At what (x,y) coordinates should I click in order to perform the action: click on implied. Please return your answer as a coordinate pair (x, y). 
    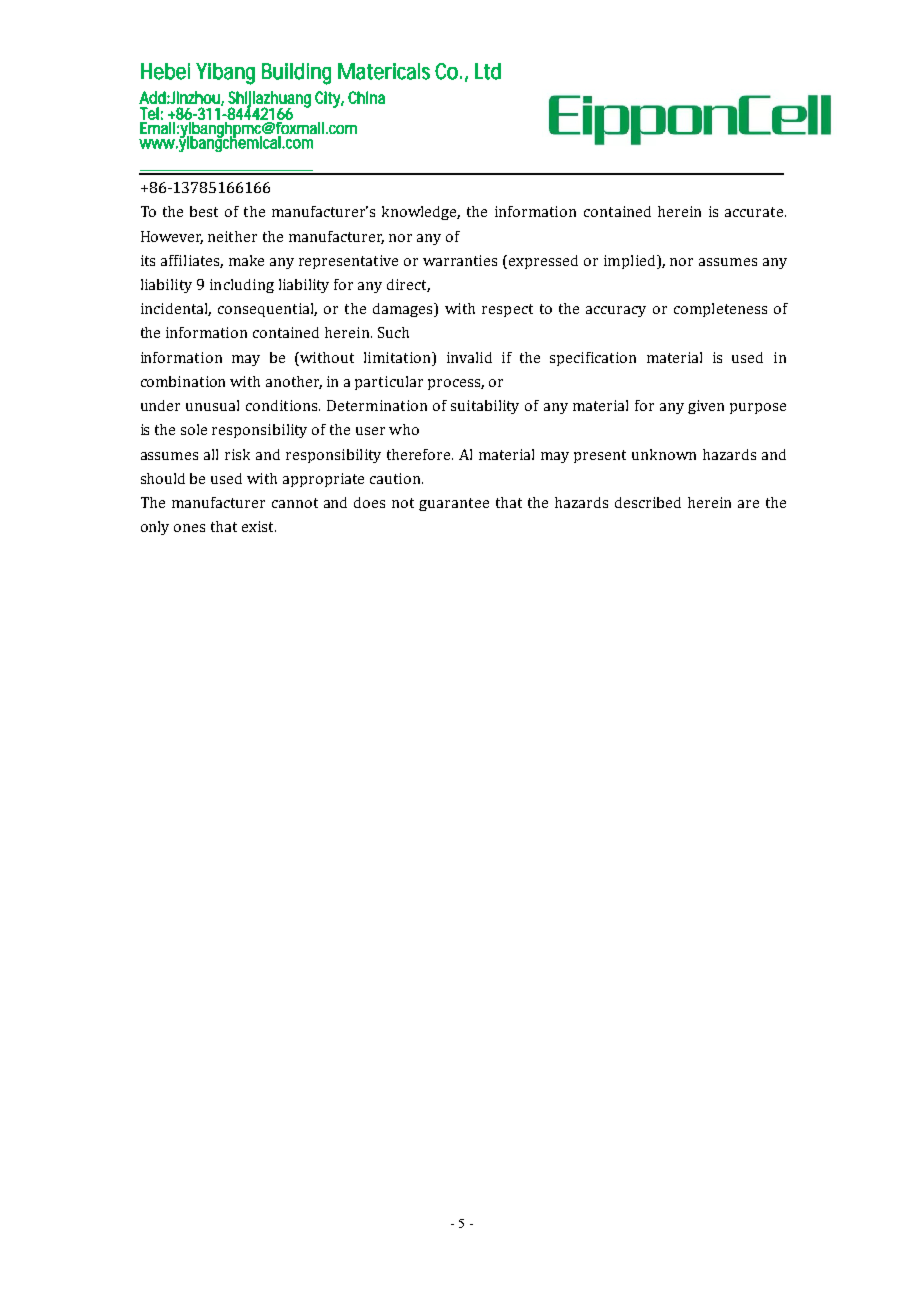
    Looking at the image, I should click on (631, 262).
